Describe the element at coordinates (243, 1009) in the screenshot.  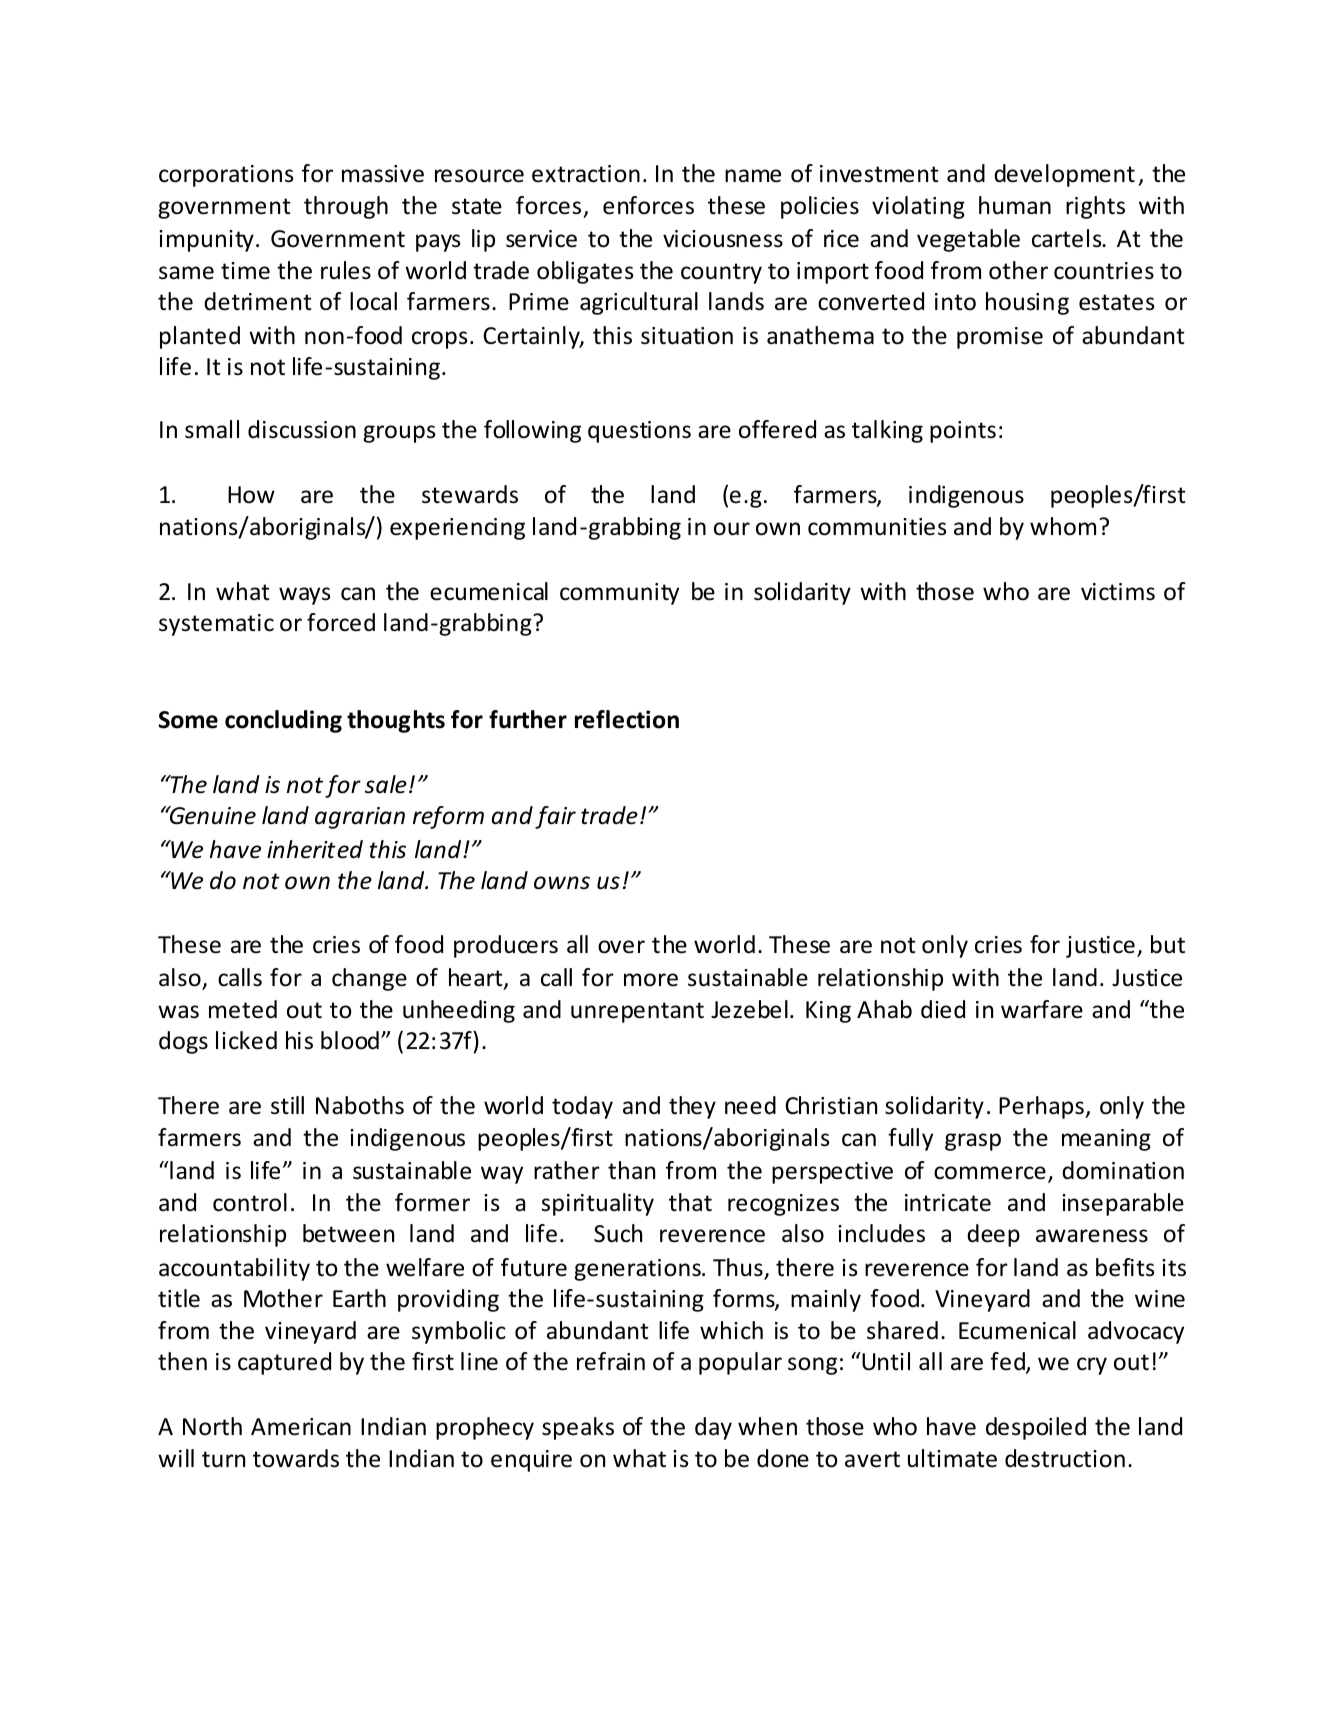
I see `meted` at that location.
